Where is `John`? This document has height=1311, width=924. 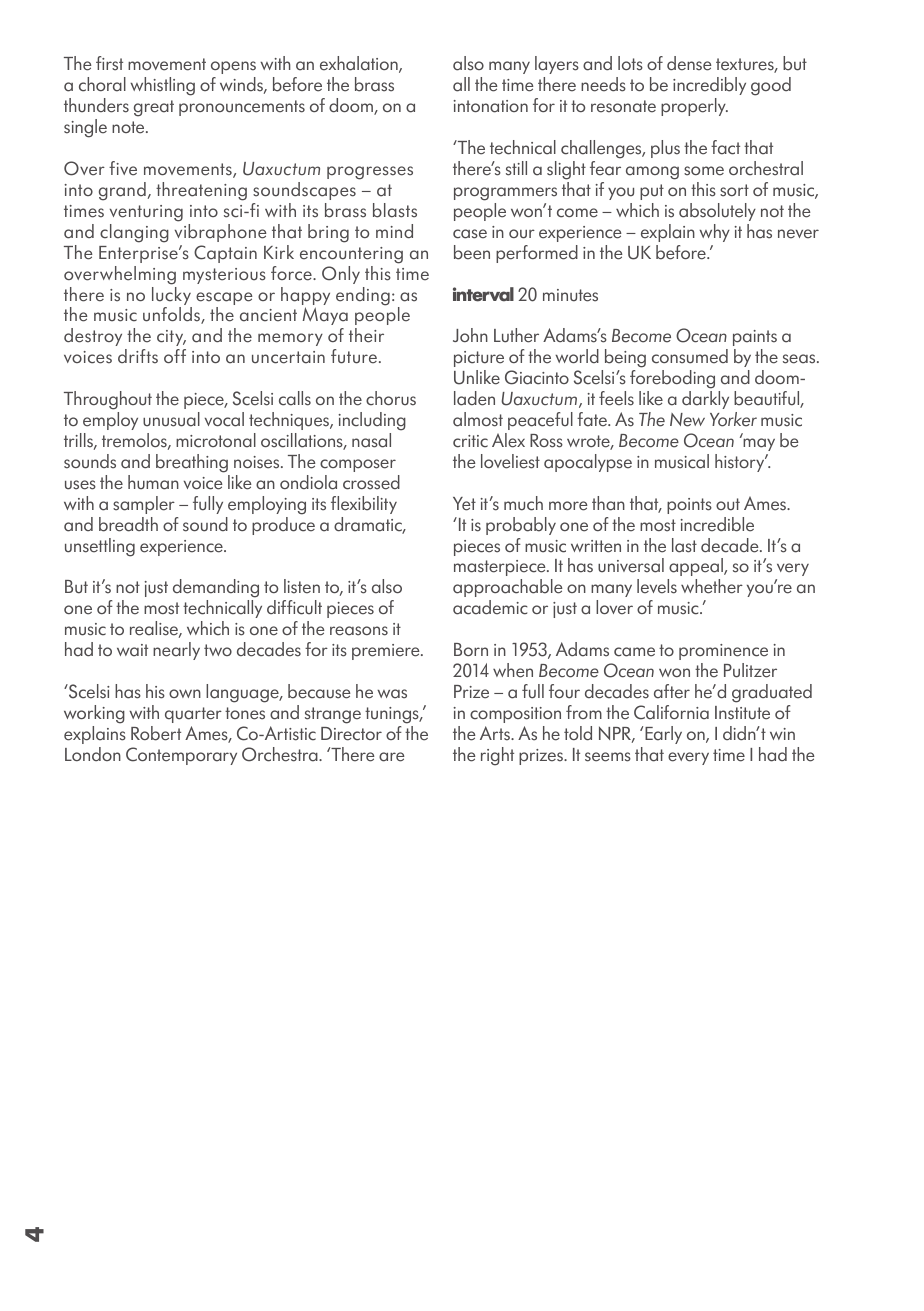
John is located at coordinates (470, 335).
